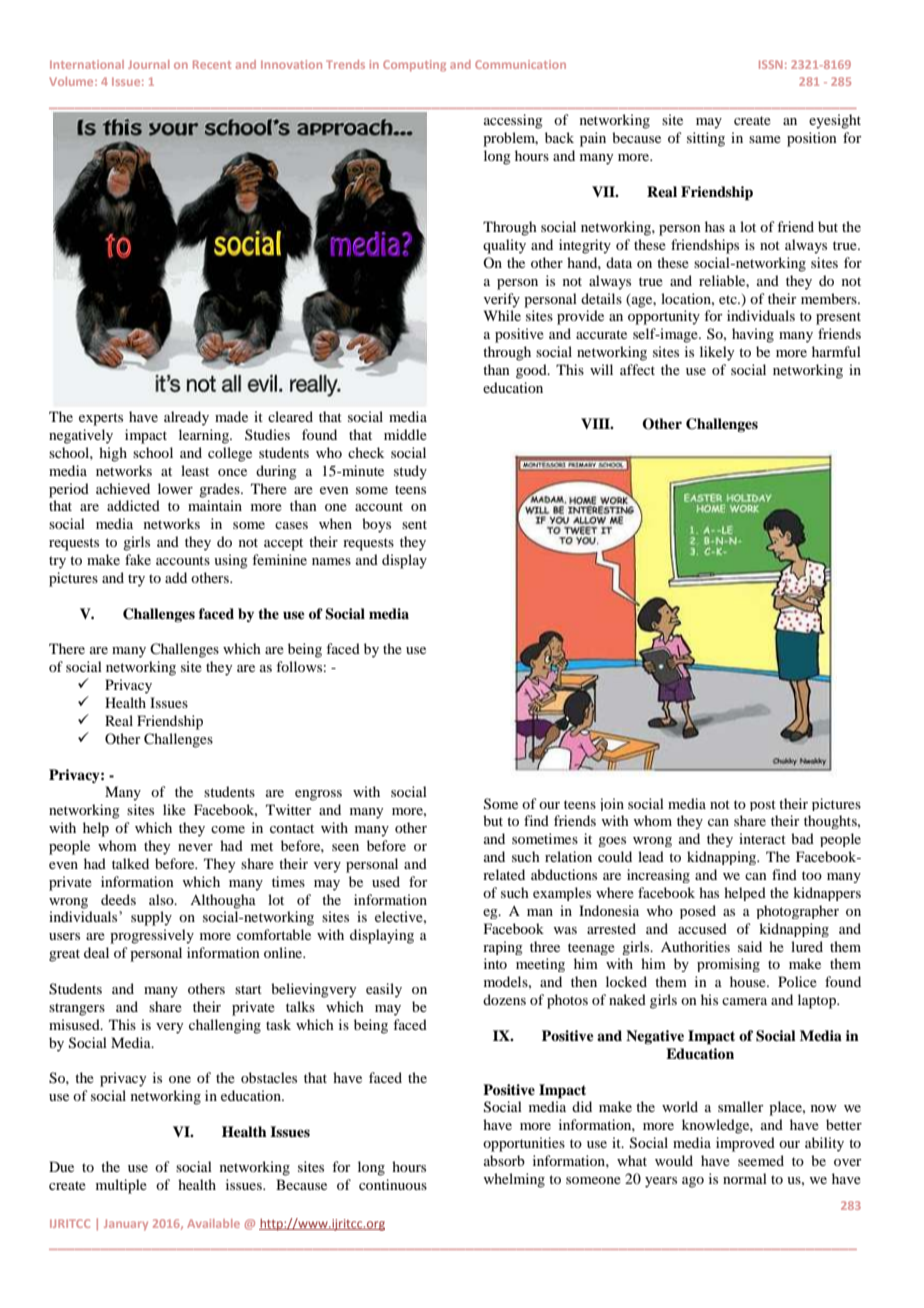 This page has width=924, height=1308. Describe the element at coordinates (414, 66) in the page. I see `Computing` at that location.
